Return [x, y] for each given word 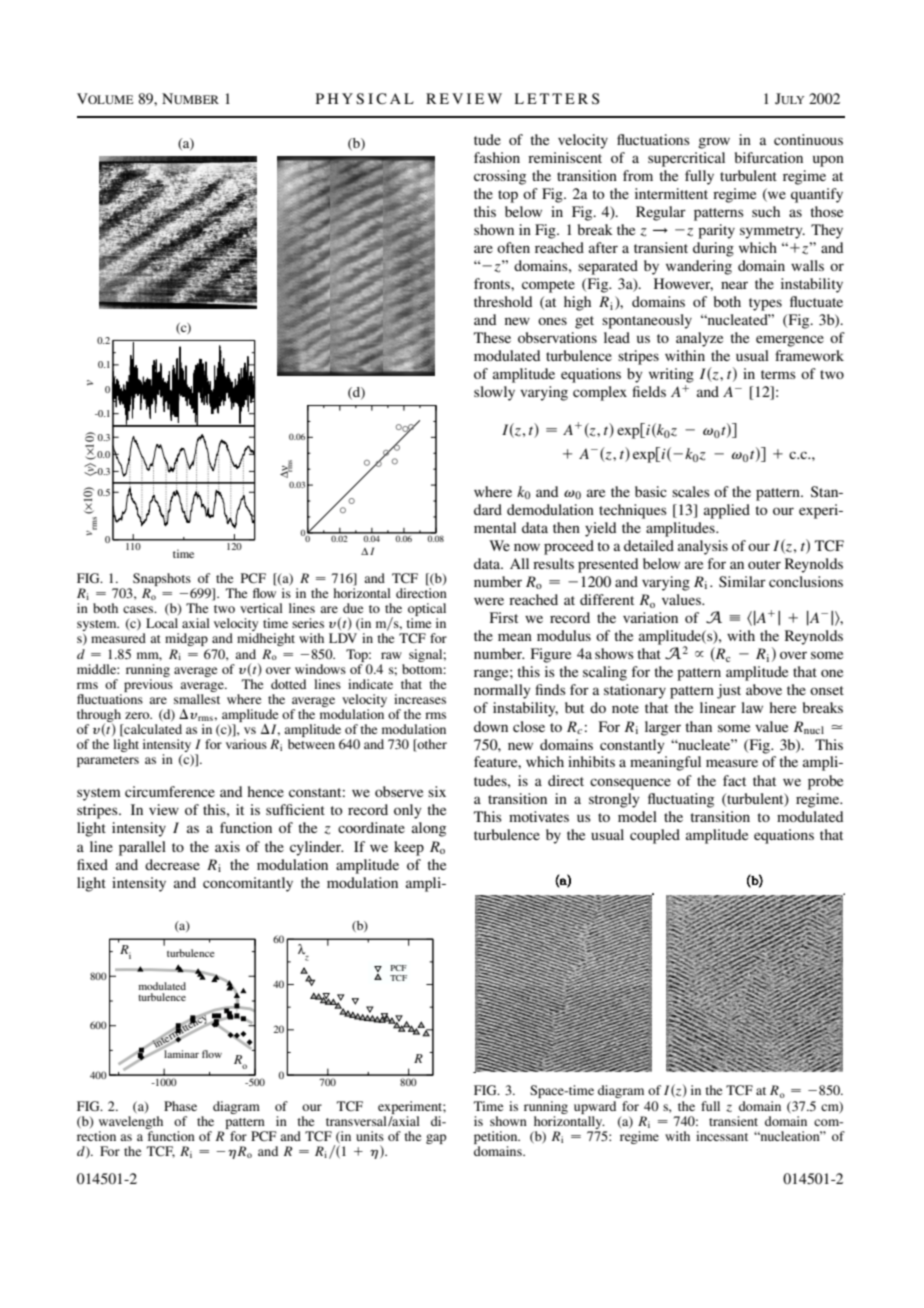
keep [409, 848]
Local [162, 623]
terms [778, 374]
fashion [497, 157]
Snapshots [162, 581]
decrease [172, 864]
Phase [180, 1106]
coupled [655, 836]
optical [427, 611]
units [370, 1136]
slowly [494, 393]
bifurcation [769, 157]
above [764, 689]
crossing [500, 177]
